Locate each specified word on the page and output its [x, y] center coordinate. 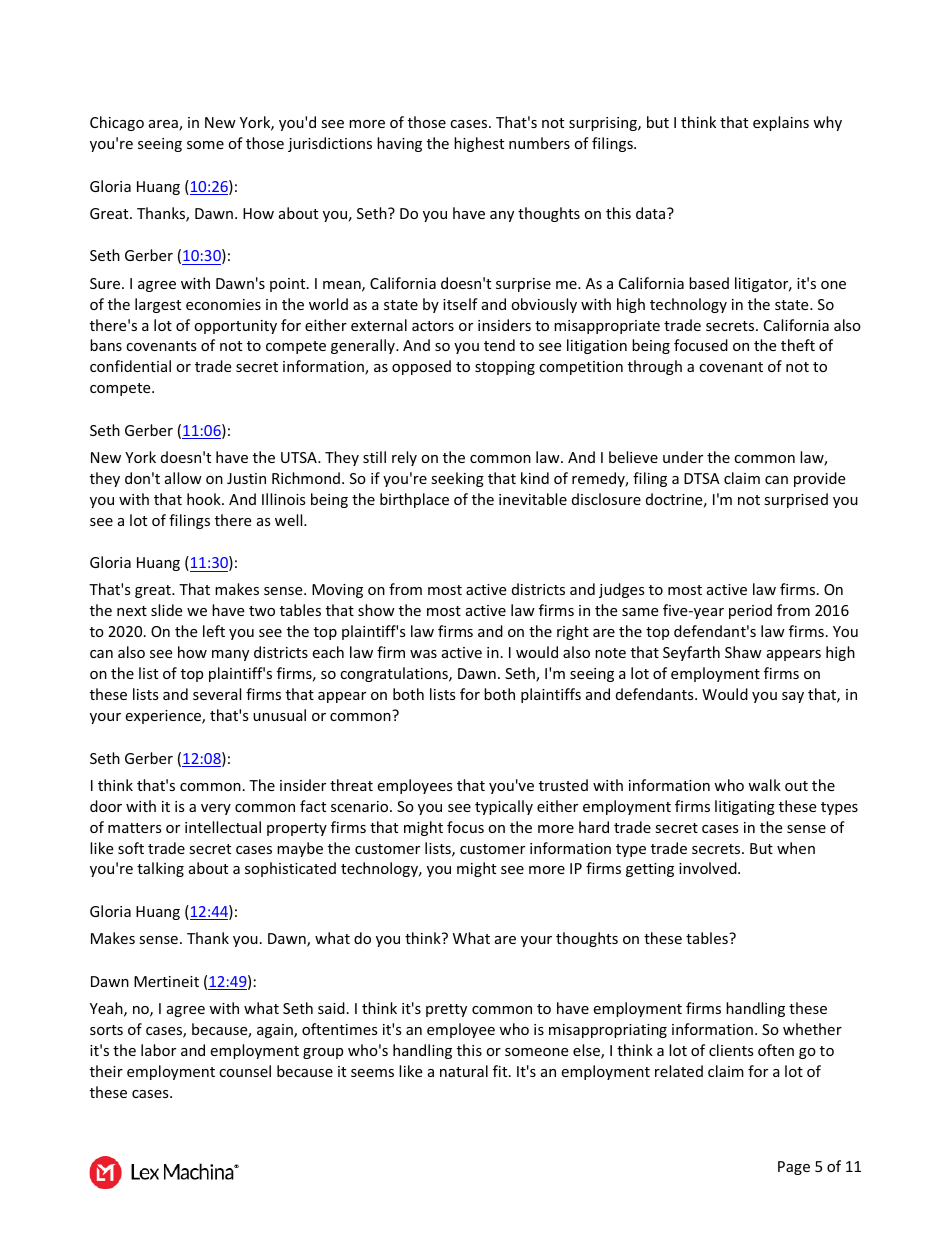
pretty [446, 1010]
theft [798, 345]
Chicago [117, 123]
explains [781, 123]
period [750, 611]
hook [205, 499]
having [399, 144]
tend [499, 345]
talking [160, 869]
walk [764, 785]
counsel [245, 1071]
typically [504, 807]
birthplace [414, 500]
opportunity [235, 327]
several [217, 694]
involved [709, 868]
